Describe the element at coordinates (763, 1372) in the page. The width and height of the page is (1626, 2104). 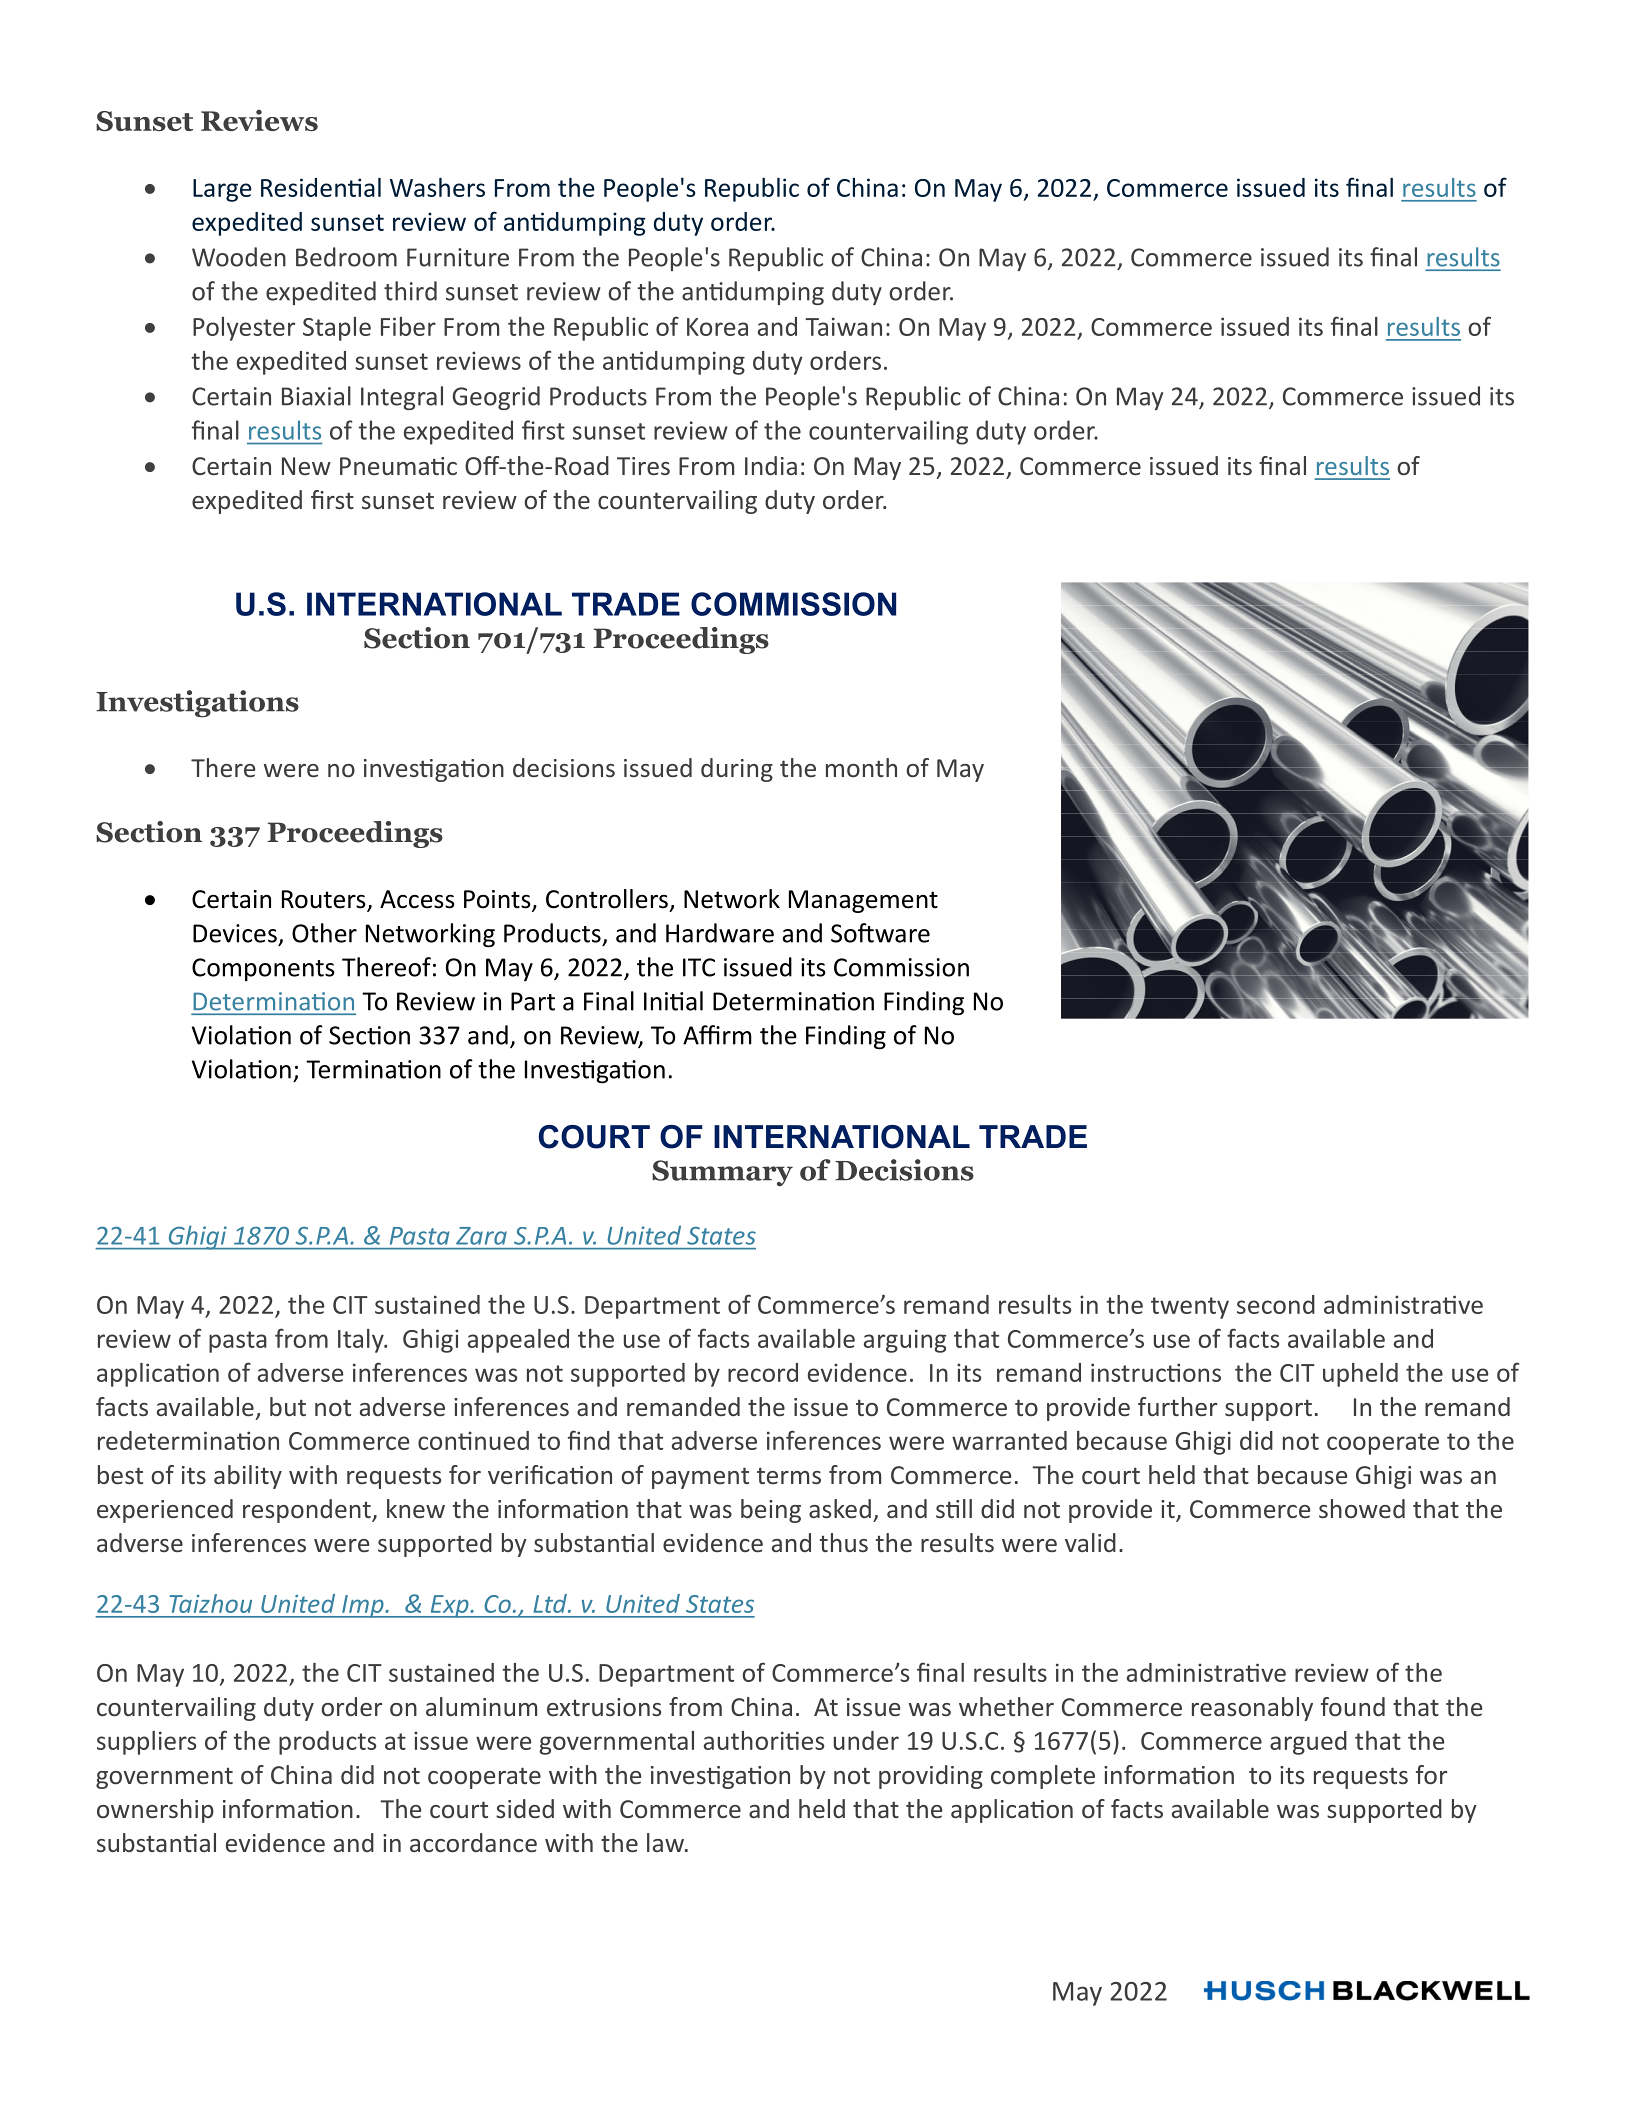
I see `record` at that location.
